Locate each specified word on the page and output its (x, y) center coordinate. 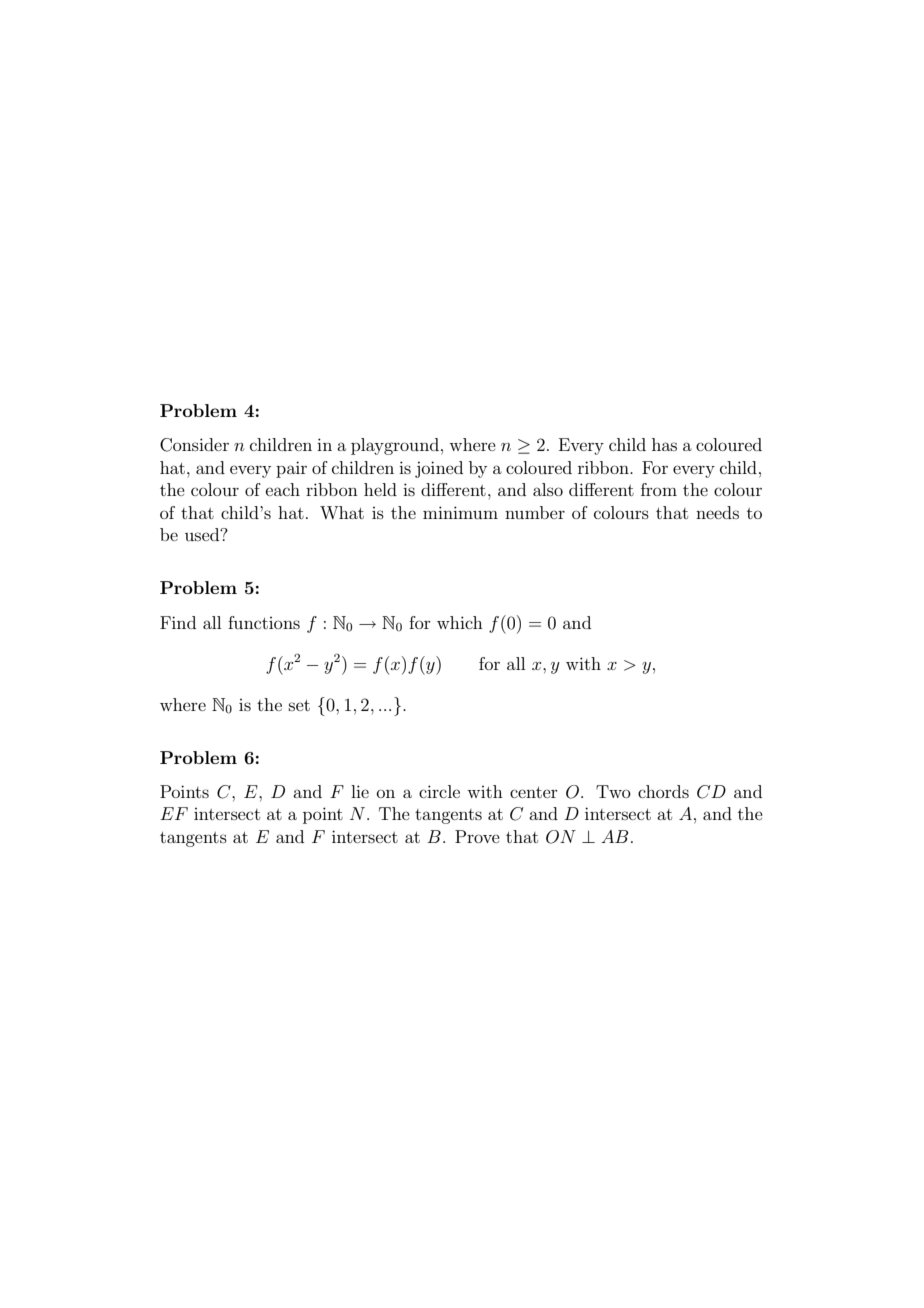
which (460, 622)
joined (439, 469)
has (664, 444)
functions (264, 622)
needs (717, 512)
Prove (477, 836)
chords (663, 791)
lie (360, 791)
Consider (194, 445)
